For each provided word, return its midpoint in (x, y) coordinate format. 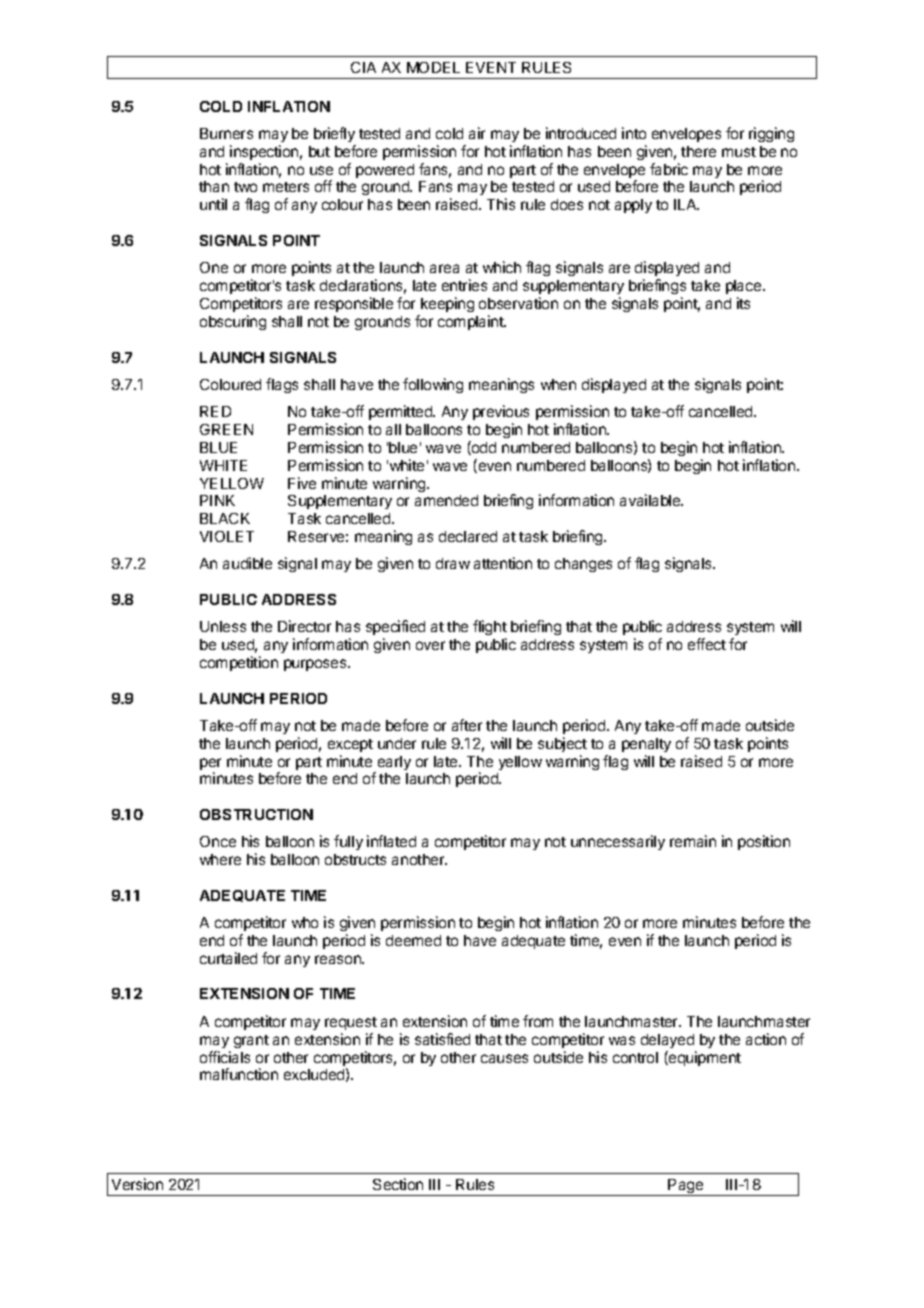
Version (137, 1184)
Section (398, 1184)
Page (686, 1187)
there (698, 151)
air (477, 133)
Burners (226, 133)
